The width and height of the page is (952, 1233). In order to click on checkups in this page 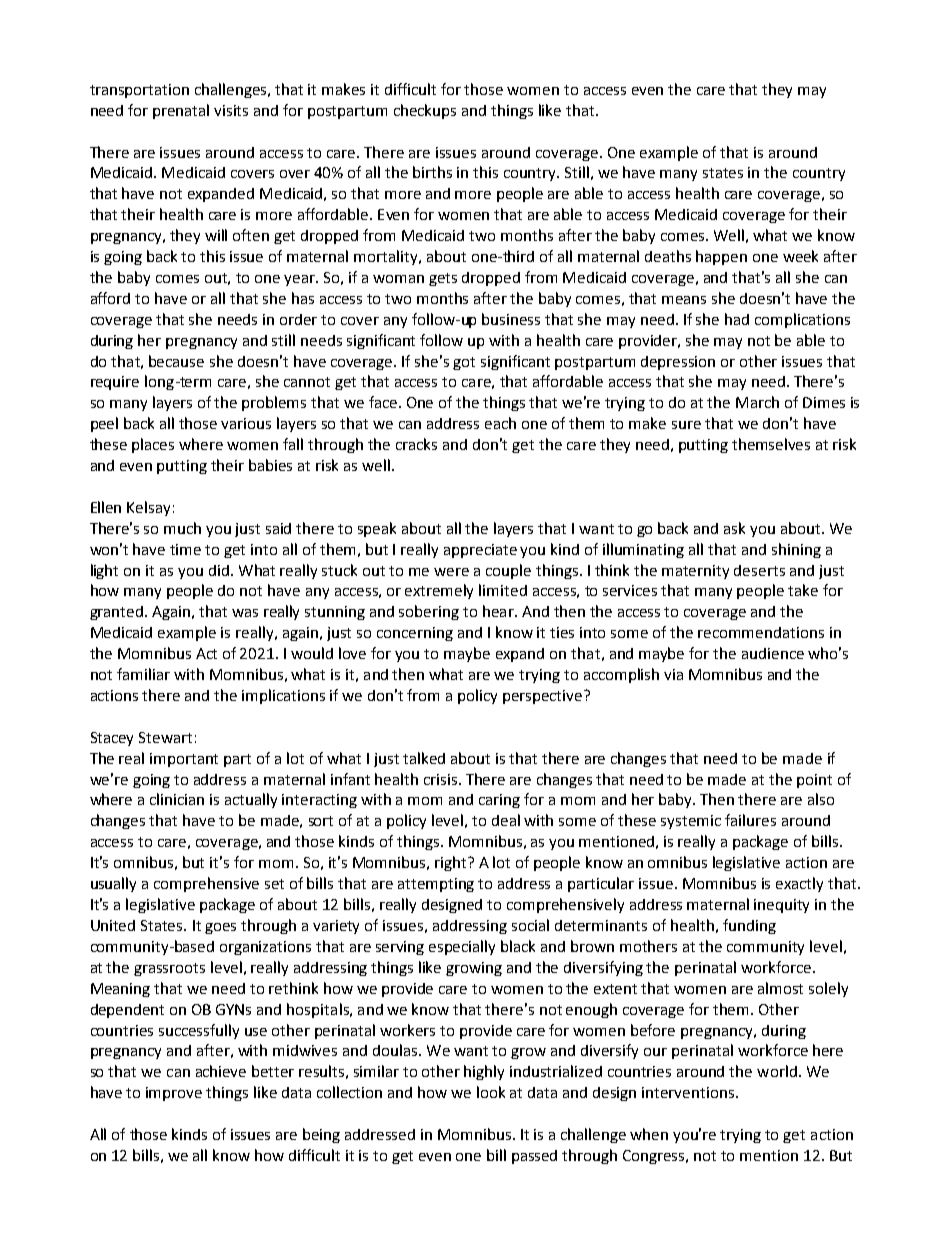, I will do `click(425, 111)`.
